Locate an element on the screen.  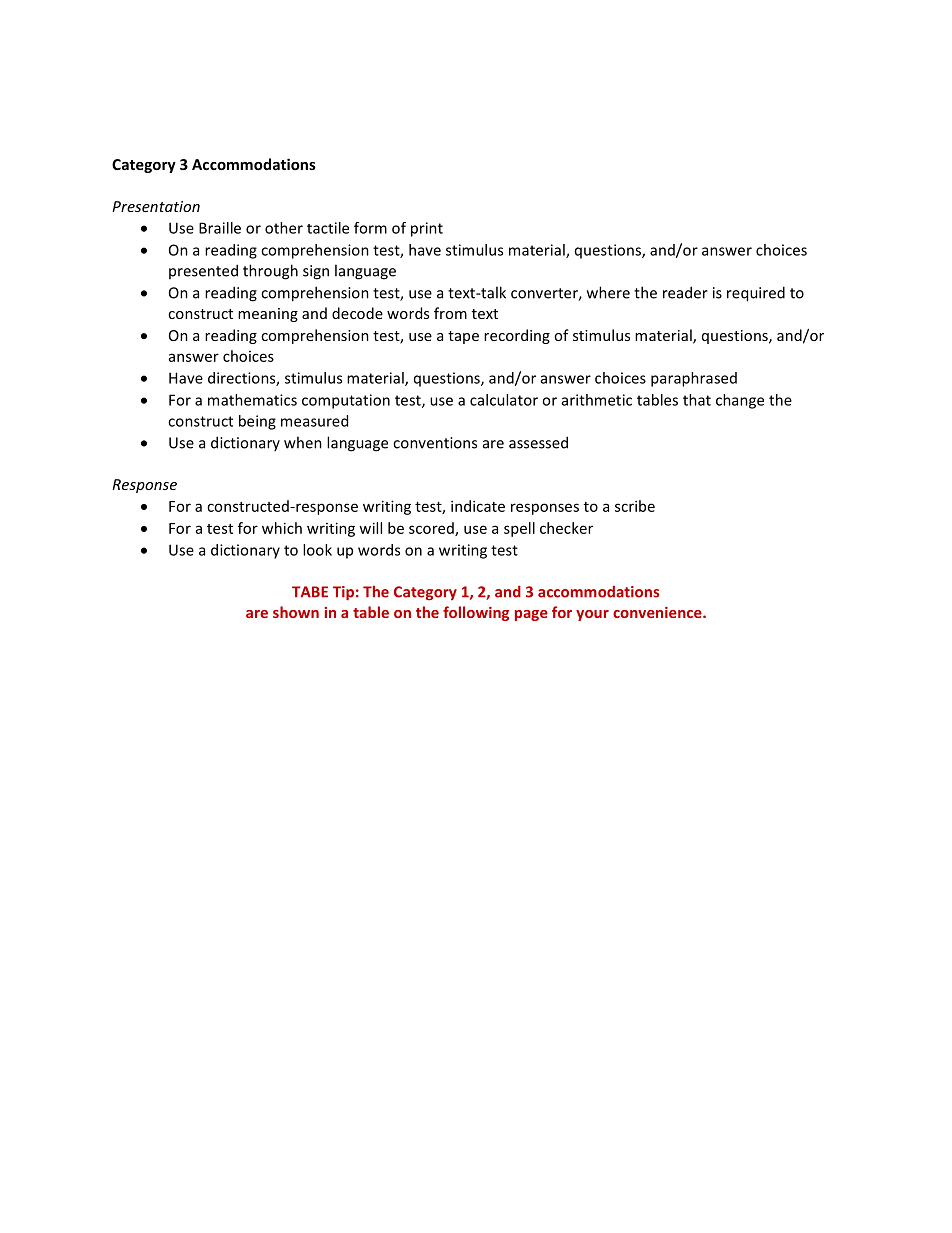
when is located at coordinates (303, 442).
